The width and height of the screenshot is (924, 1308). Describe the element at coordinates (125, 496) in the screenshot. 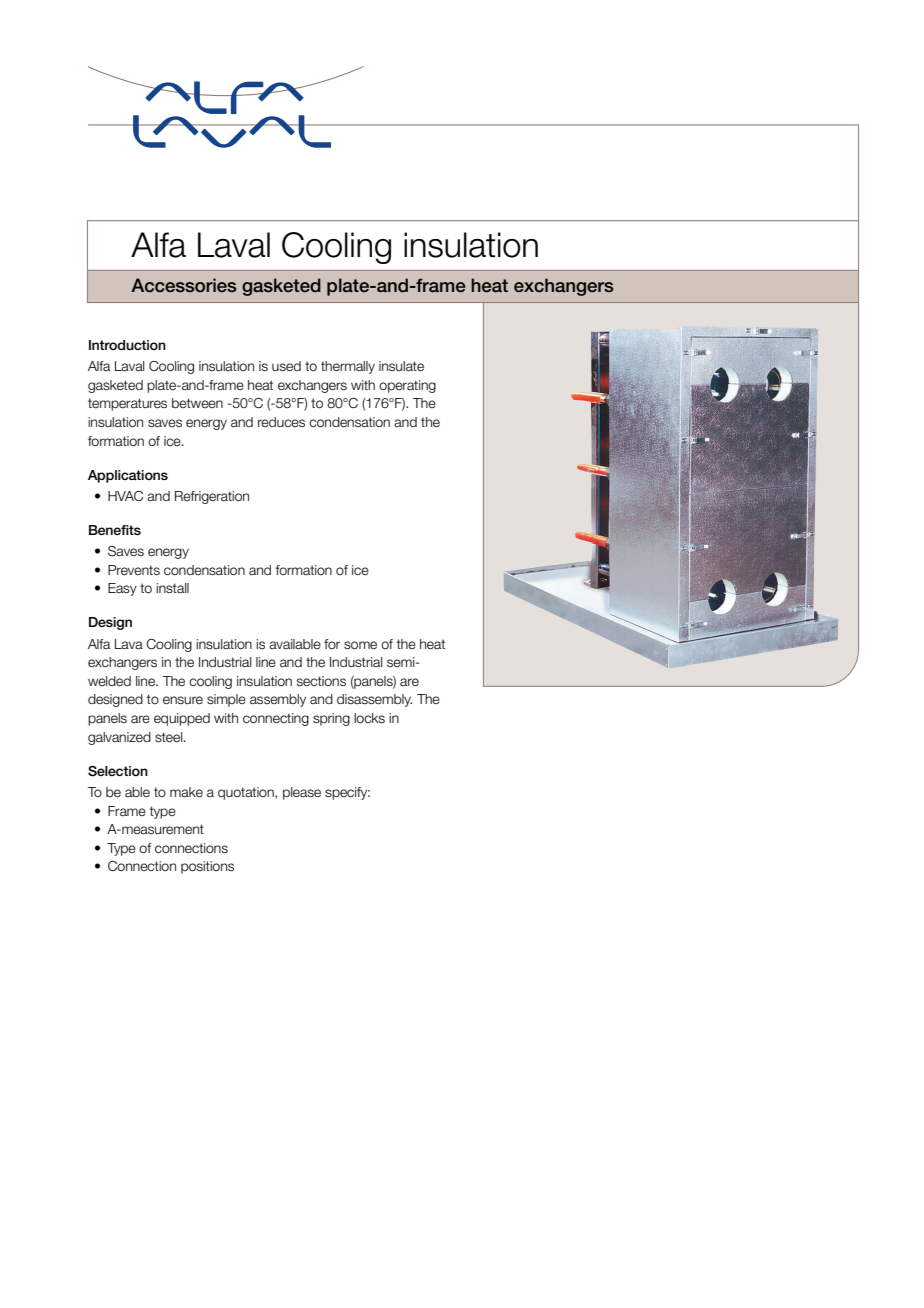

I see `HVAC` at that location.
